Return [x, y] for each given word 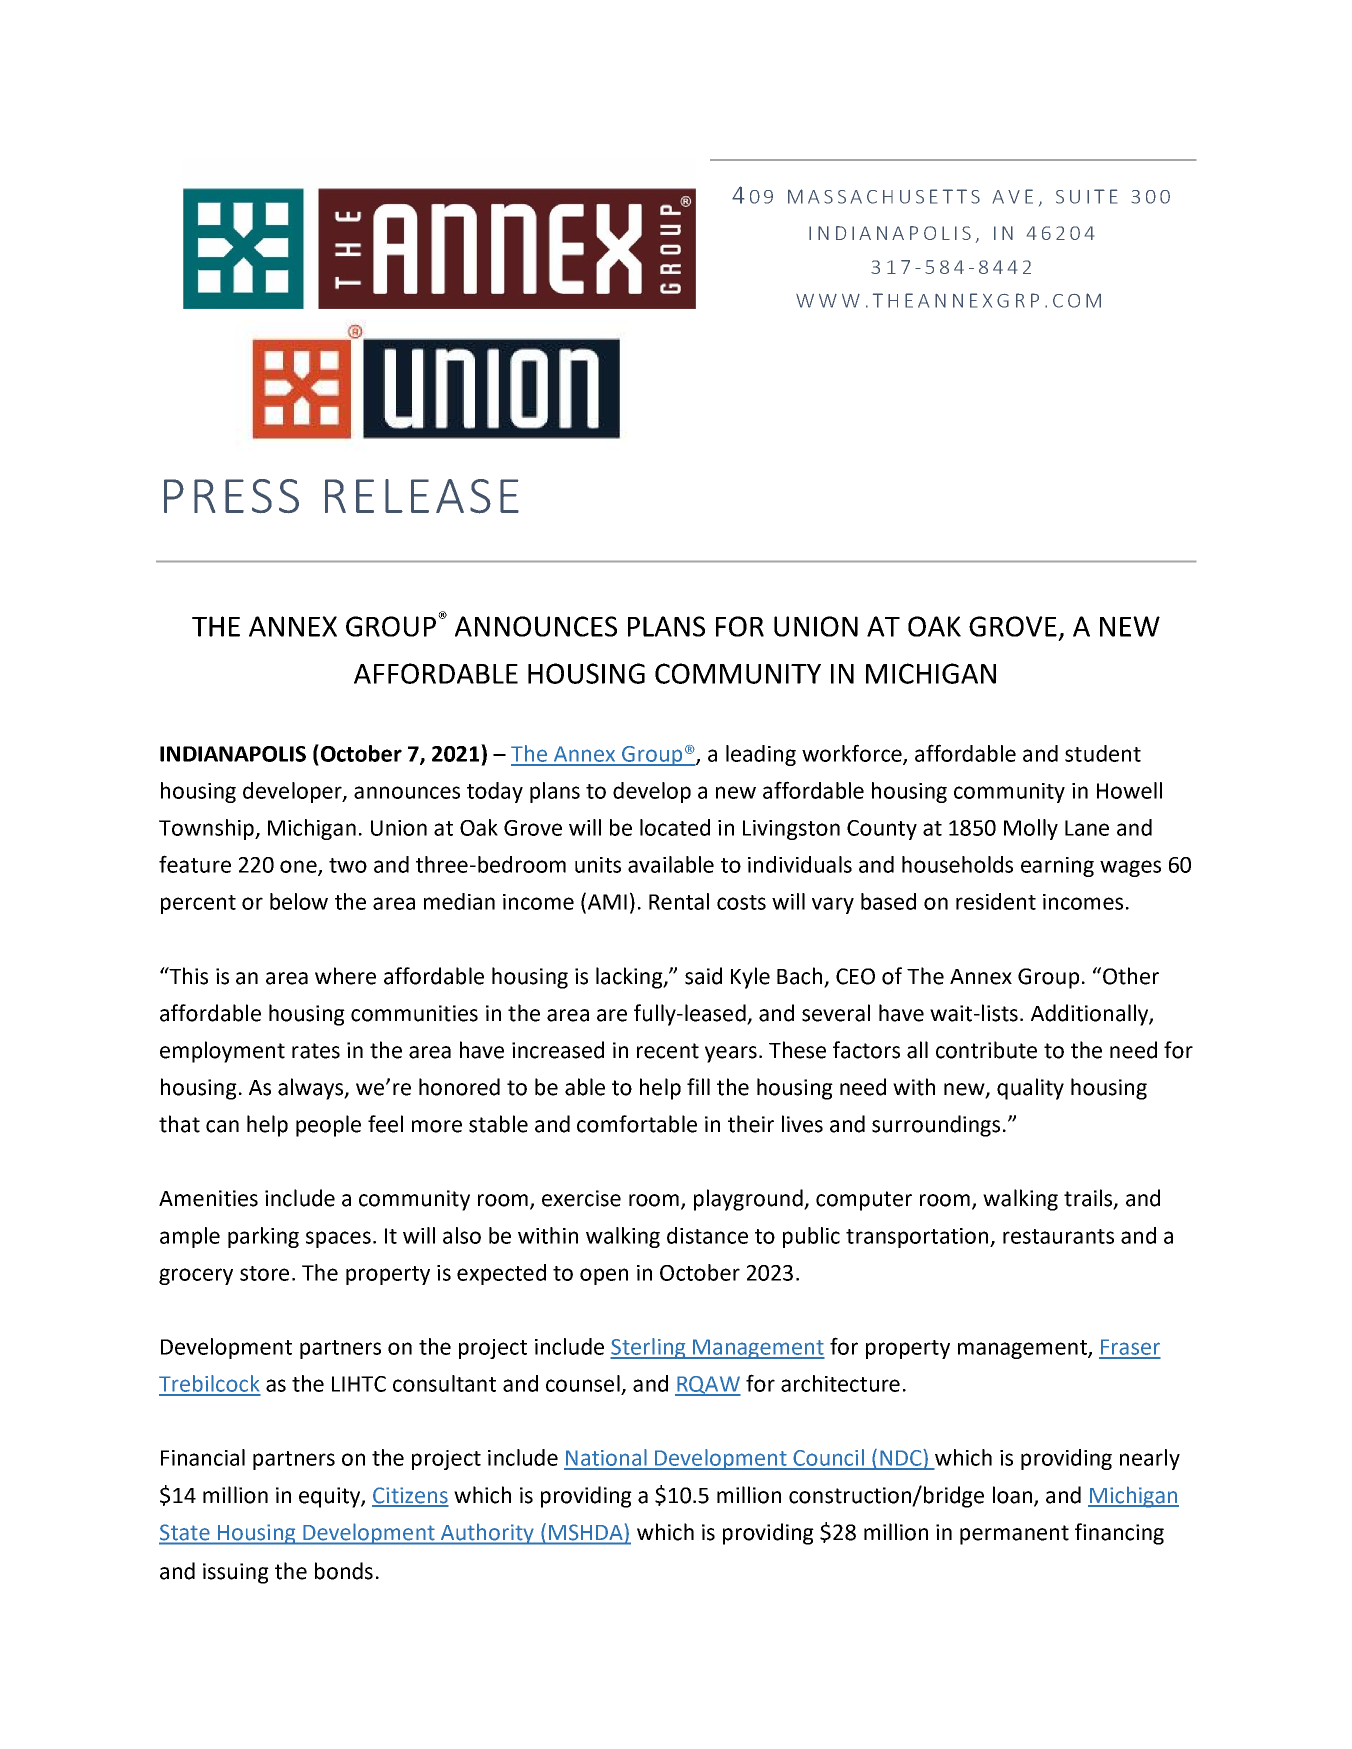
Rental [679, 901]
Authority [487, 1534]
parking [263, 1237]
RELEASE [422, 496]
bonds [344, 1571]
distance [707, 1235]
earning [1057, 867]
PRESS [231, 496]
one [299, 867]
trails [1089, 1199]
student [1103, 753]
